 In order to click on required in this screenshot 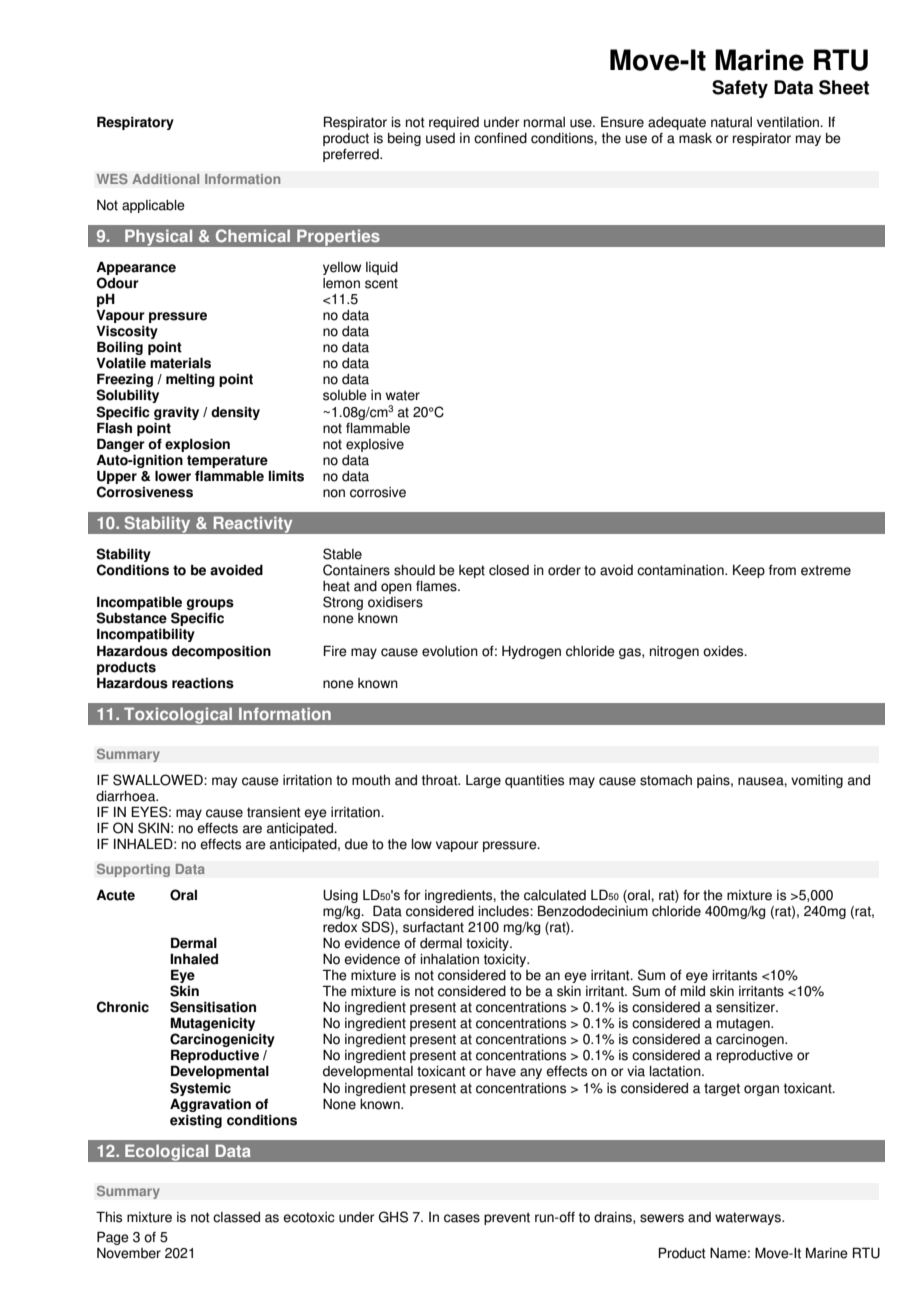, I will do `click(454, 123)`.
